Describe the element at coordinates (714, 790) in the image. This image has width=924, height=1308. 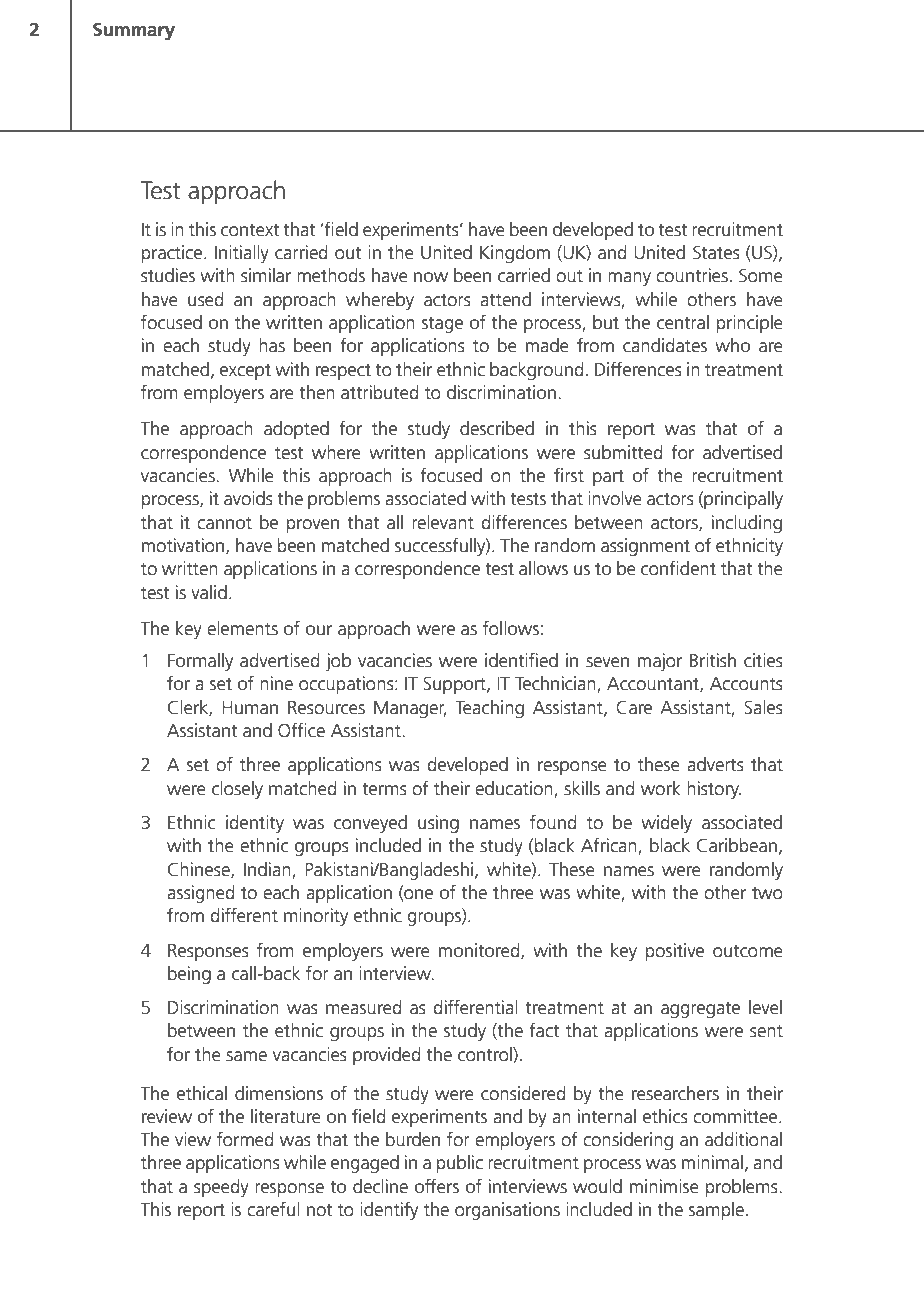
I see `history` at that location.
